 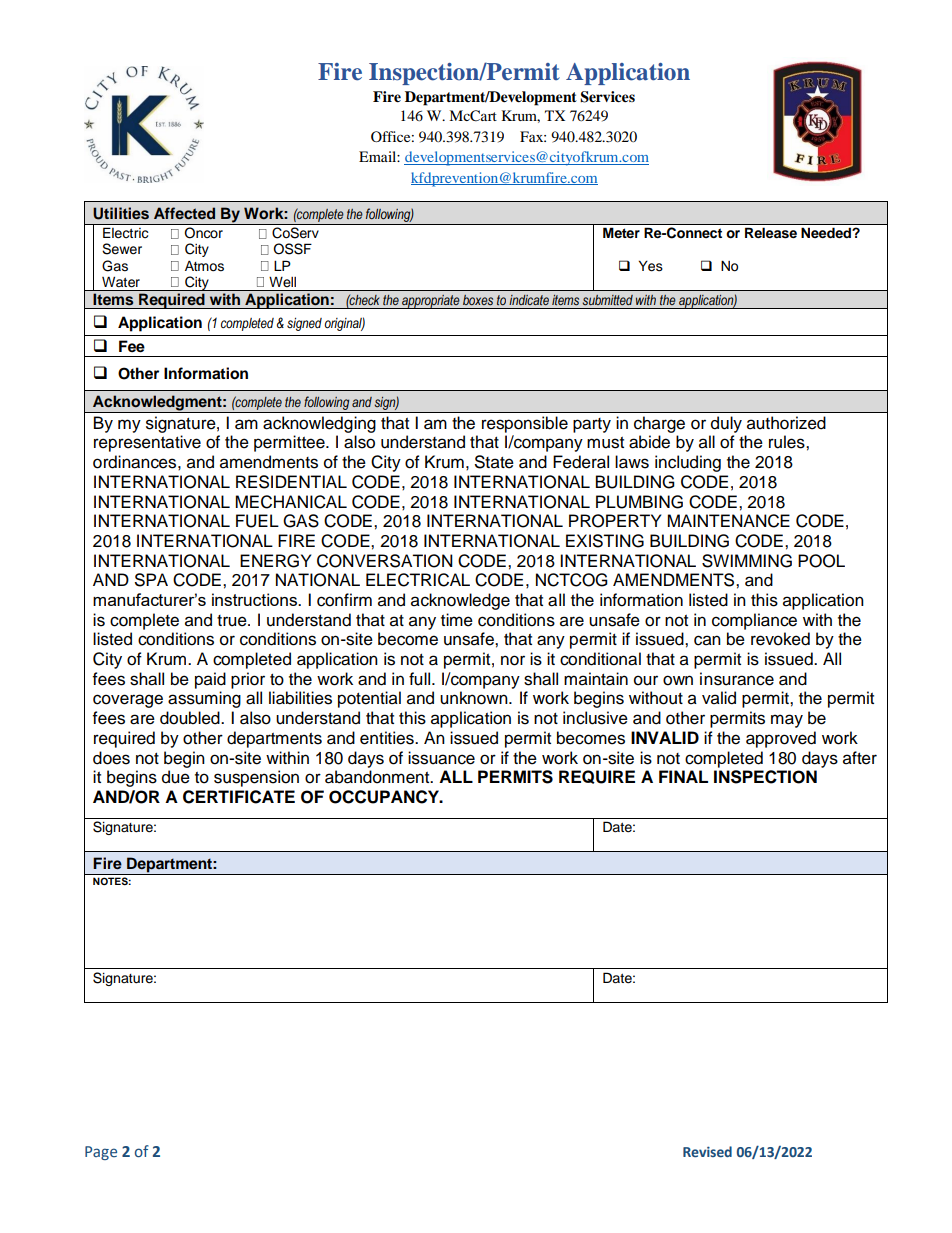 I want to click on Atmos, so click(x=204, y=266).
